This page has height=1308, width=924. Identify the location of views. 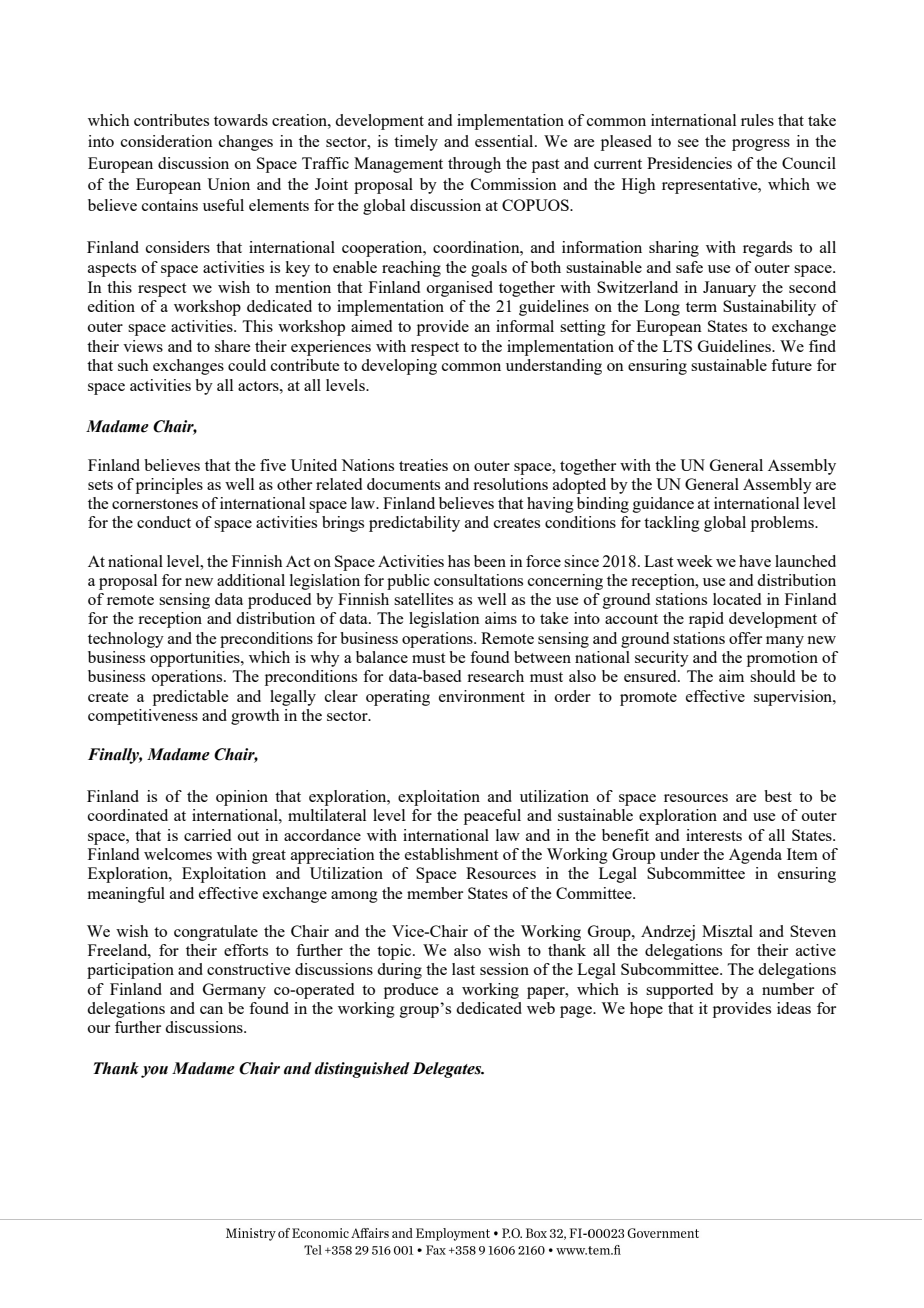
(143, 346).
